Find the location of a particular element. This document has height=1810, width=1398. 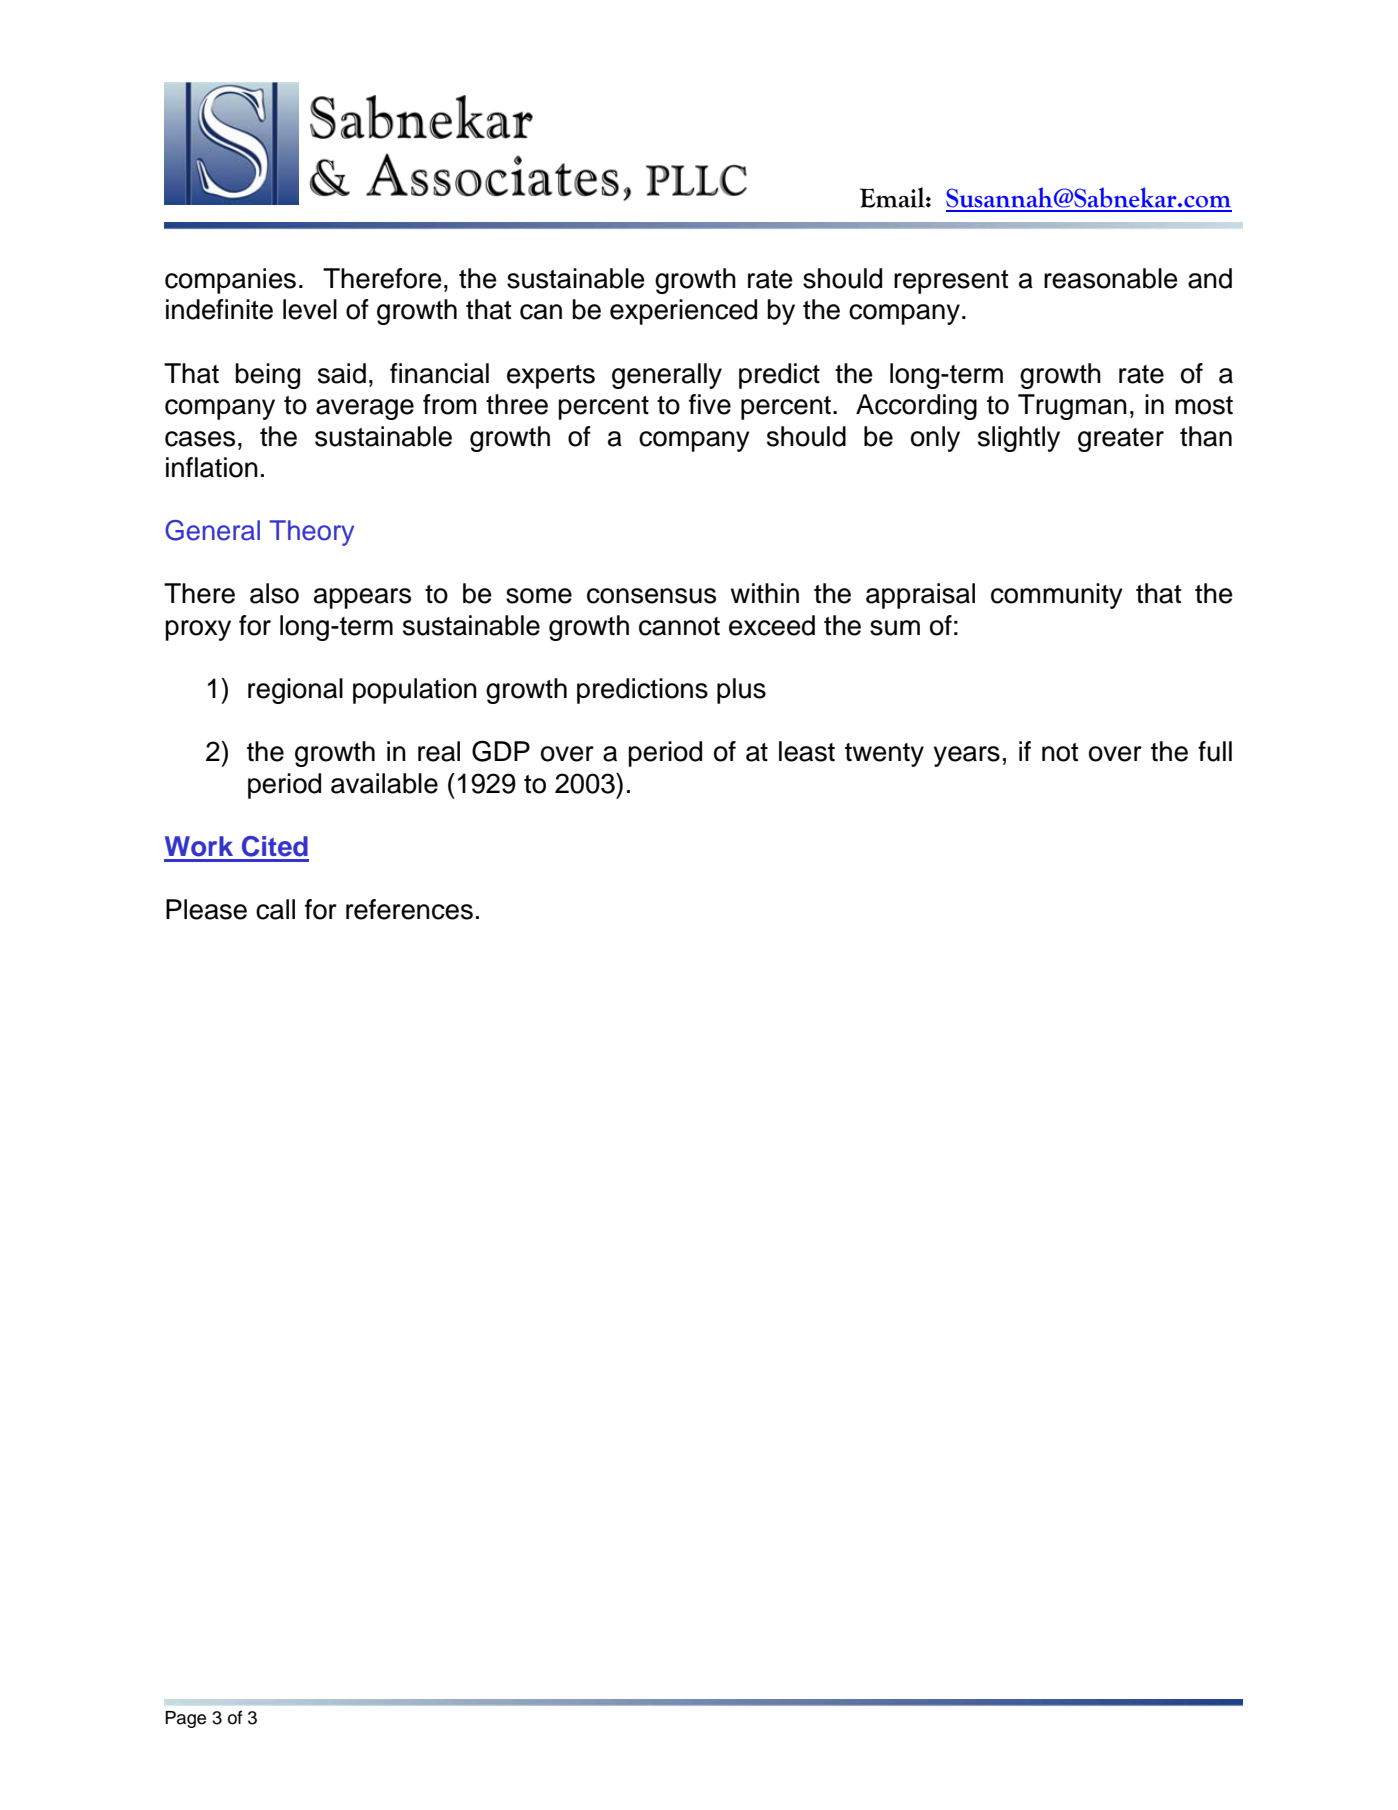

reasonable is located at coordinates (1111, 278).
